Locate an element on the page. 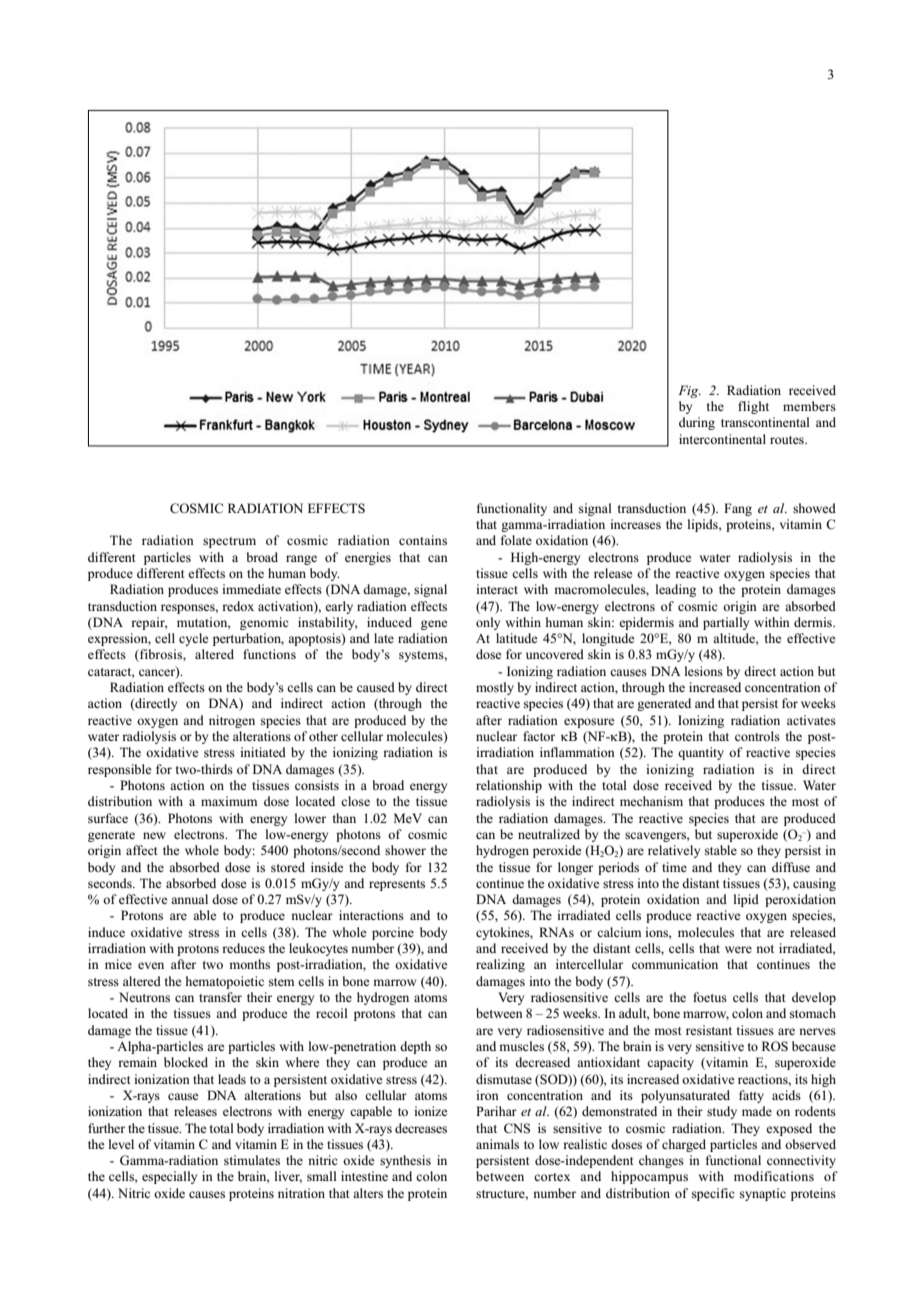 The image size is (924, 1308). latitude is located at coordinates (517, 638).
